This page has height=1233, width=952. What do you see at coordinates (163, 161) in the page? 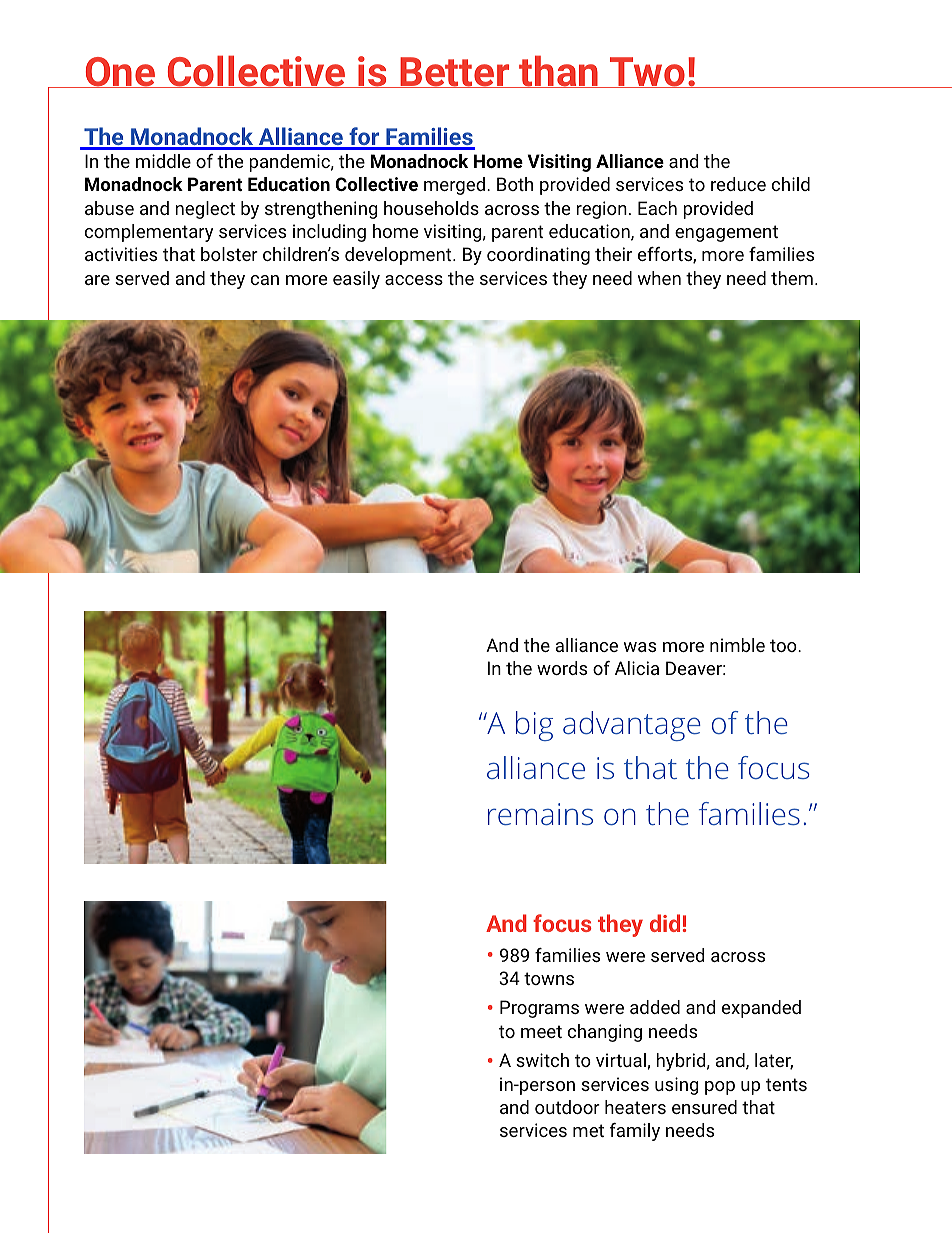
I see `middle` at bounding box center [163, 161].
